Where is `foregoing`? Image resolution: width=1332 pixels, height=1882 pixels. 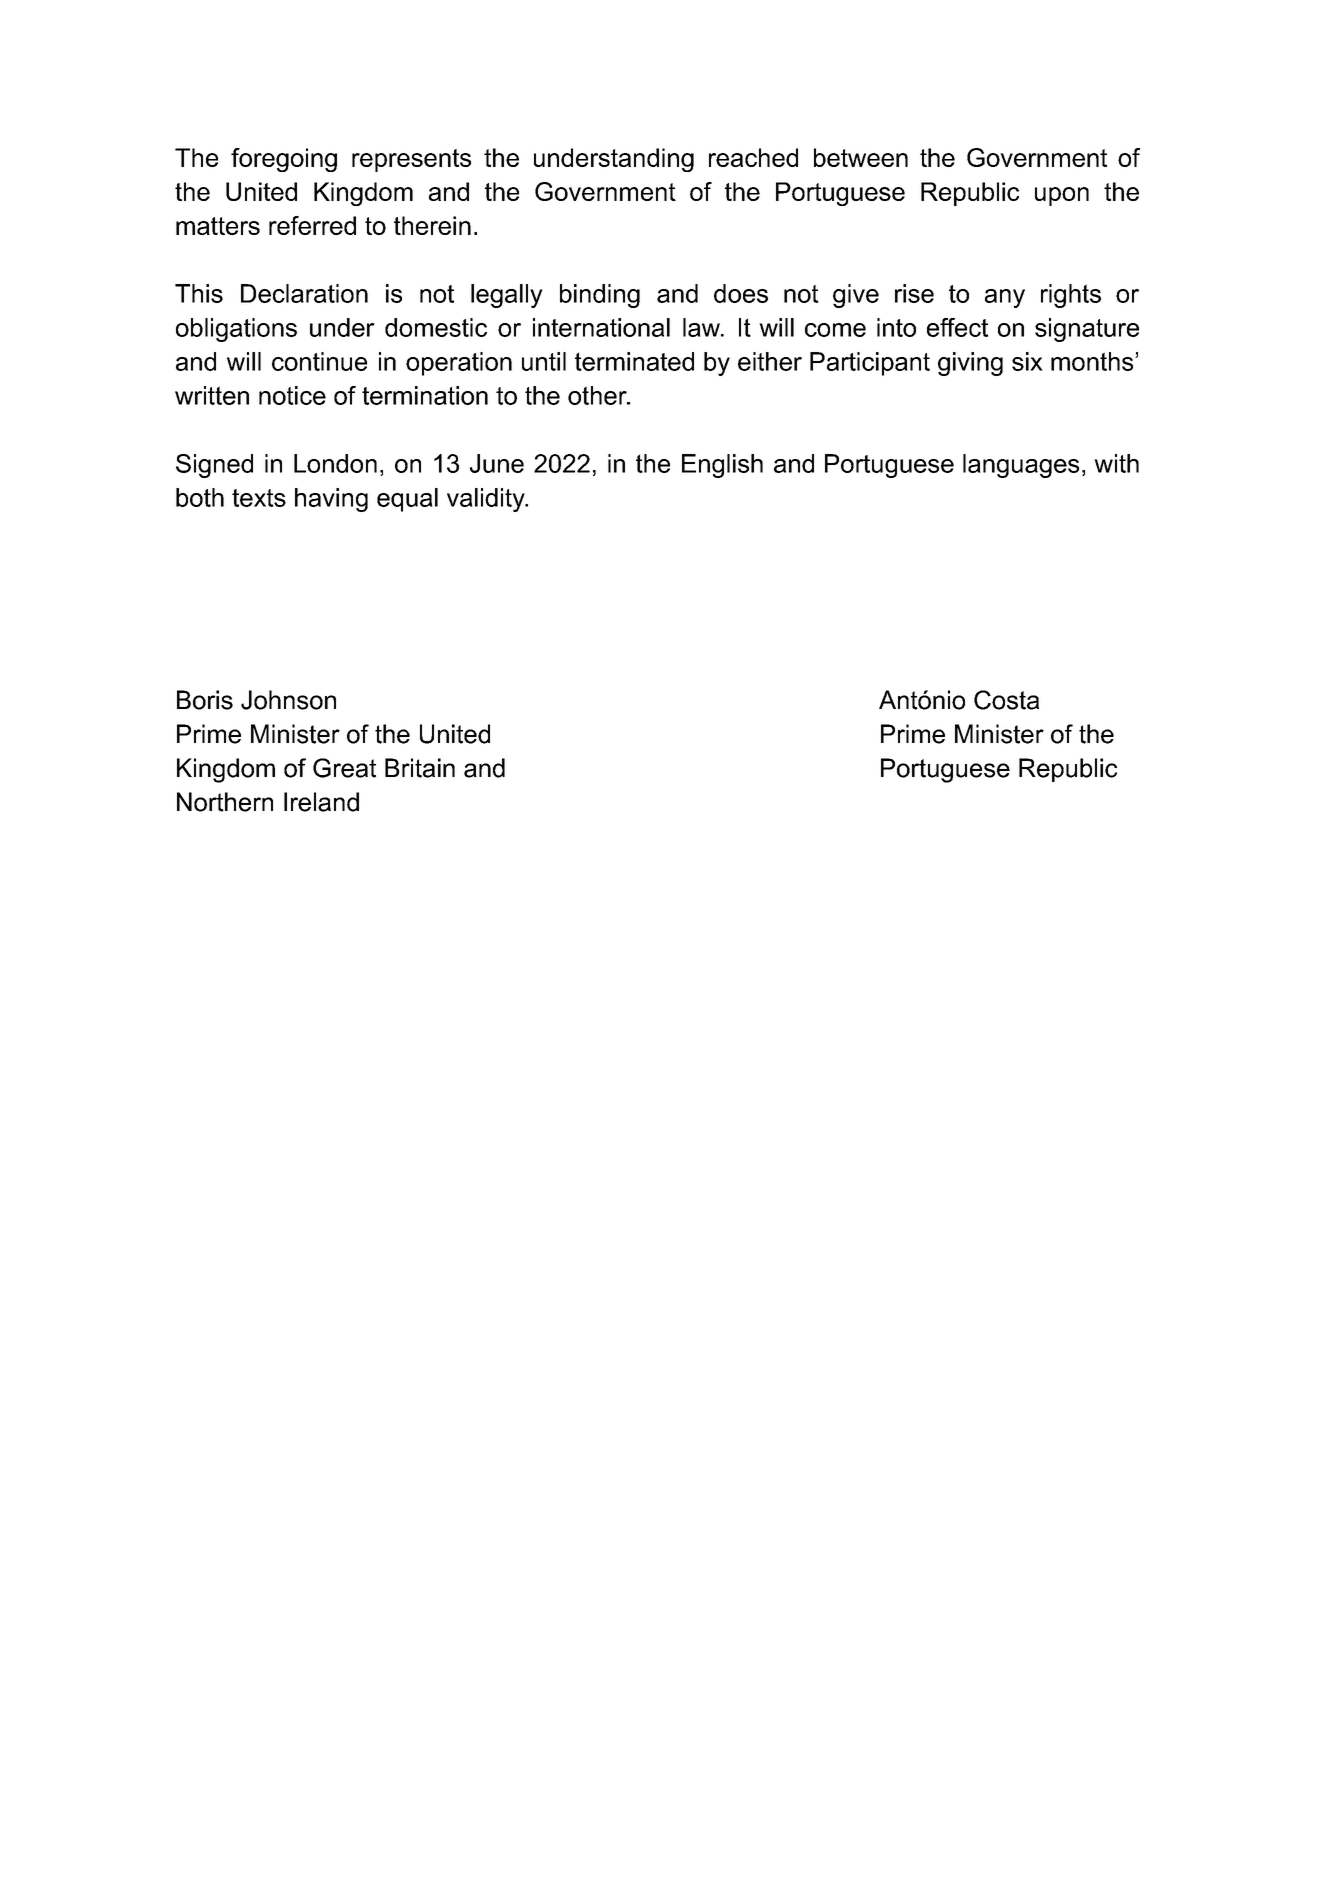
foregoing is located at coordinates (284, 160).
